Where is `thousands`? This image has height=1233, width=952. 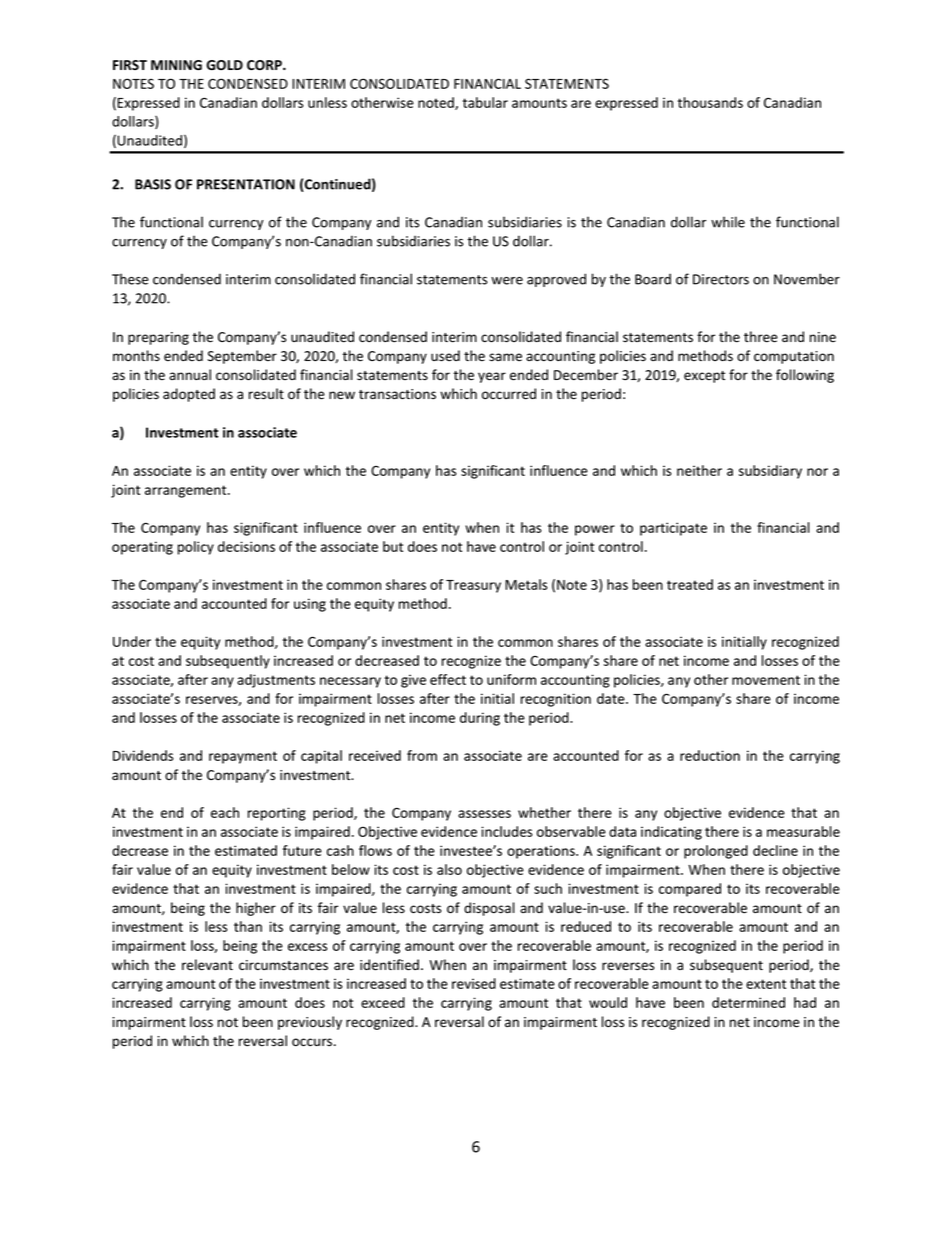
thousands is located at coordinates (710, 102).
